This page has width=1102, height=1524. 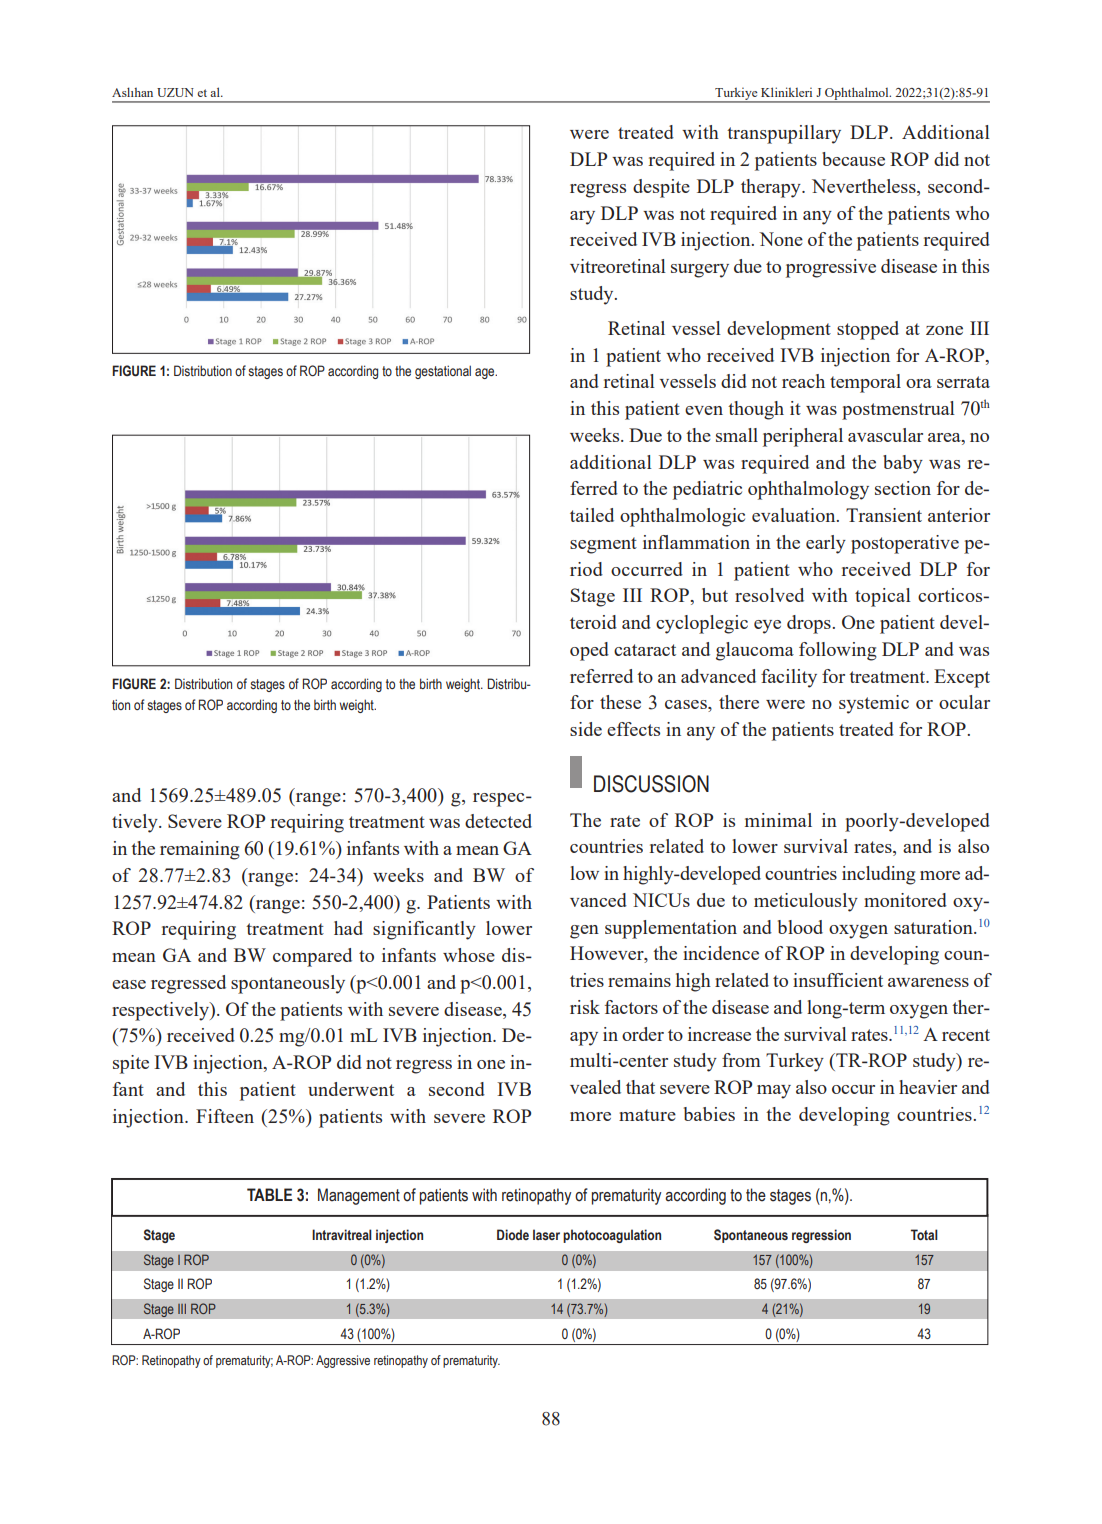 I want to click on laser, so click(x=546, y=1235).
